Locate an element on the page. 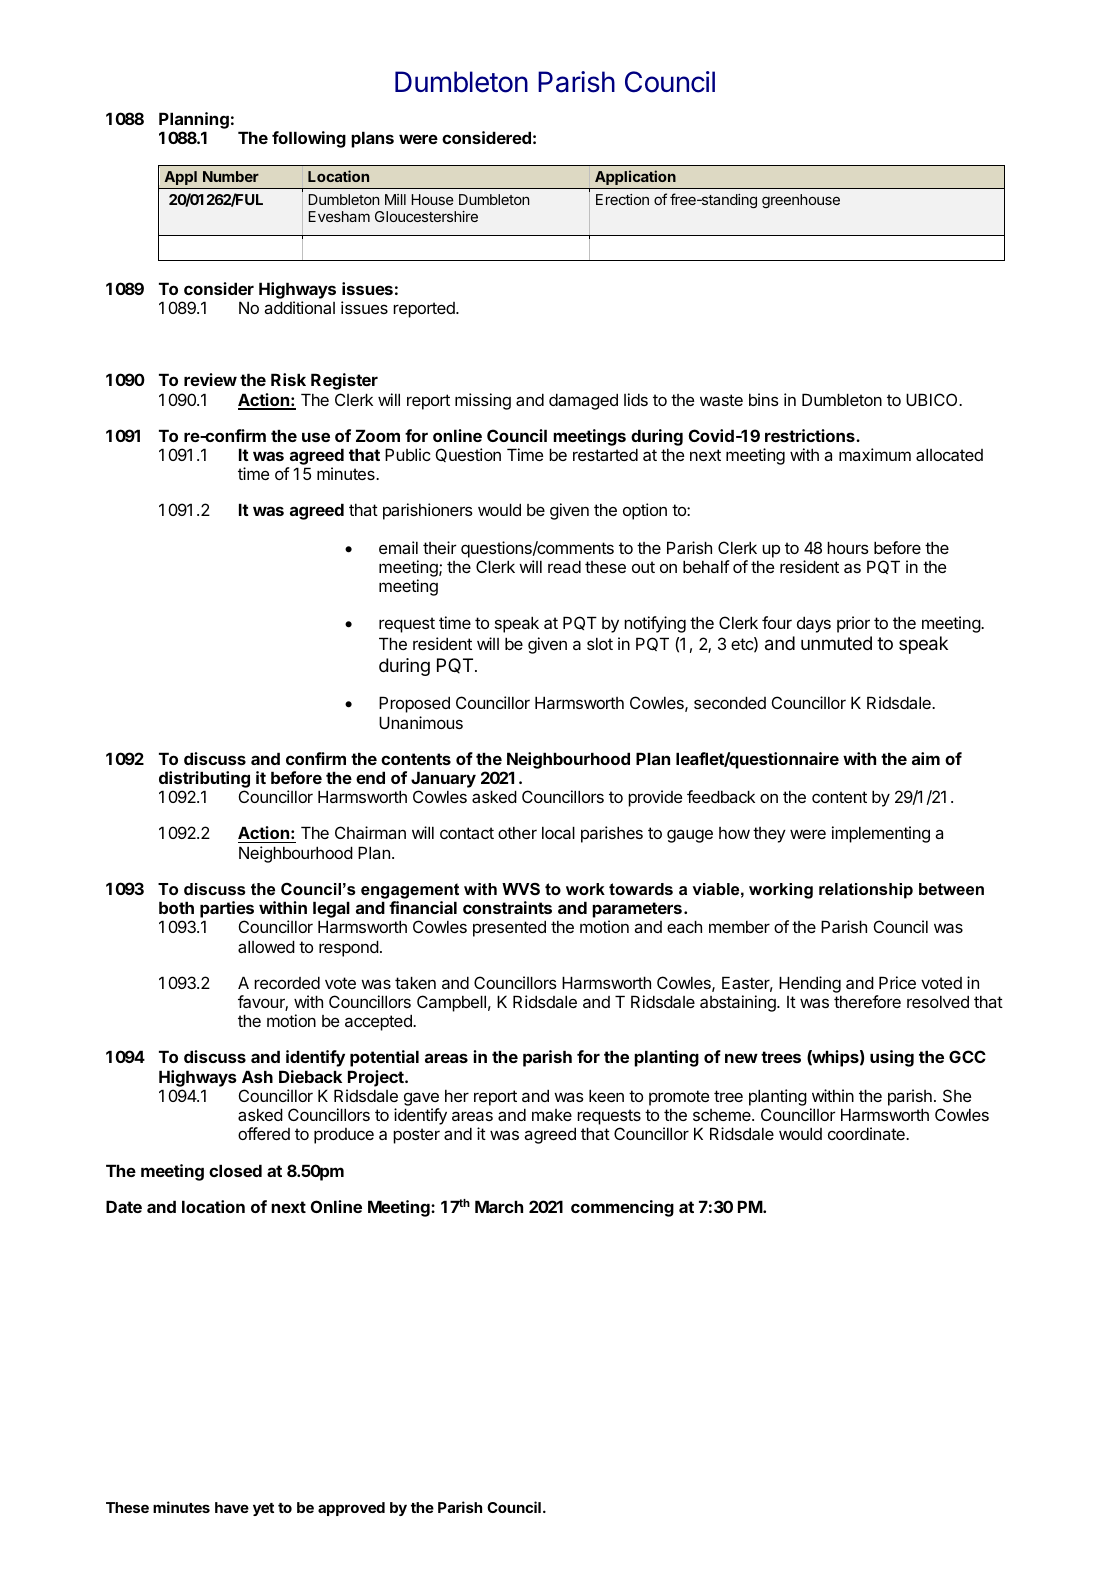 The height and width of the document is (1569, 1110). prior is located at coordinates (853, 624).
